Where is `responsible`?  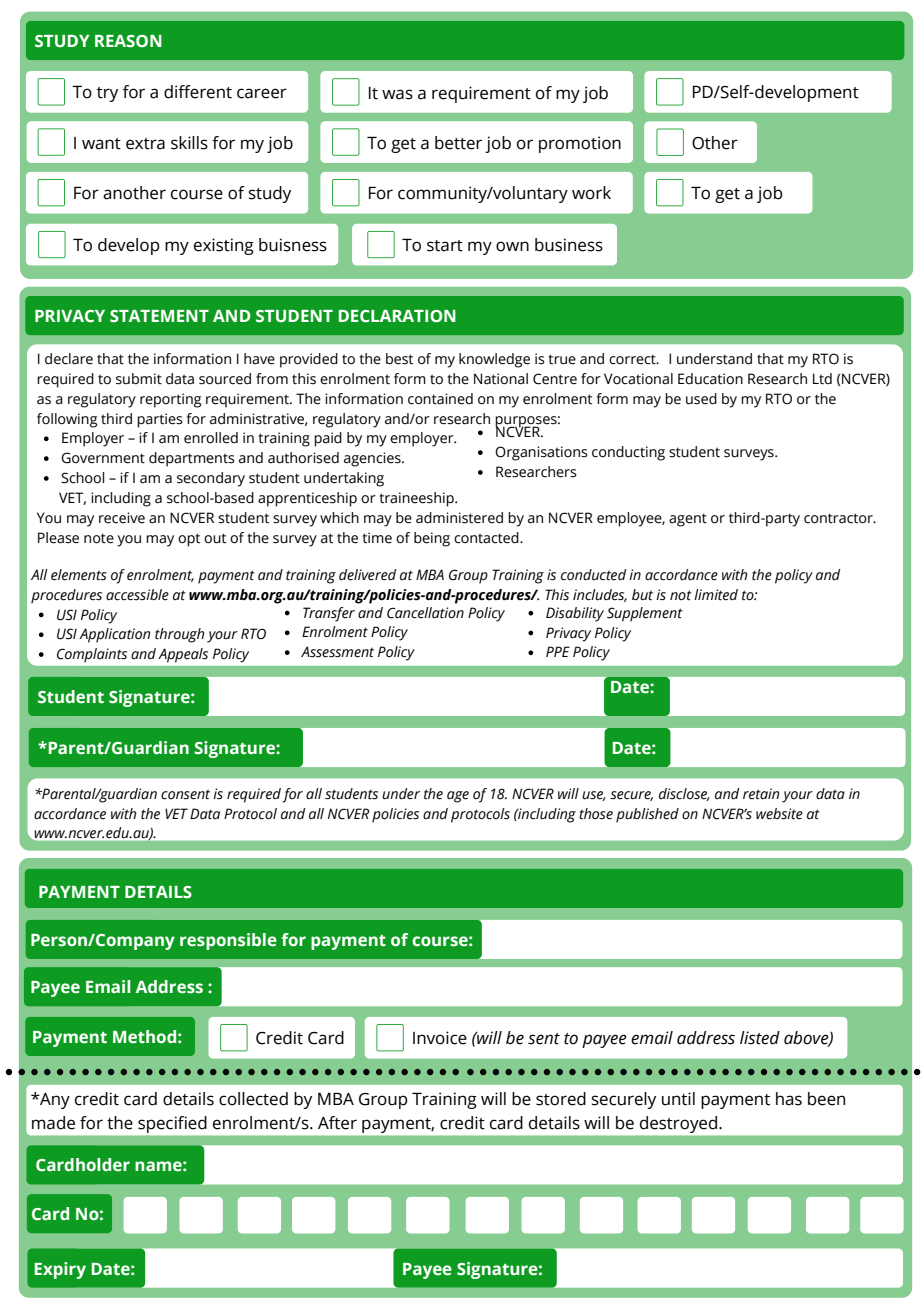
responsible is located at coordinates (228, 941).
